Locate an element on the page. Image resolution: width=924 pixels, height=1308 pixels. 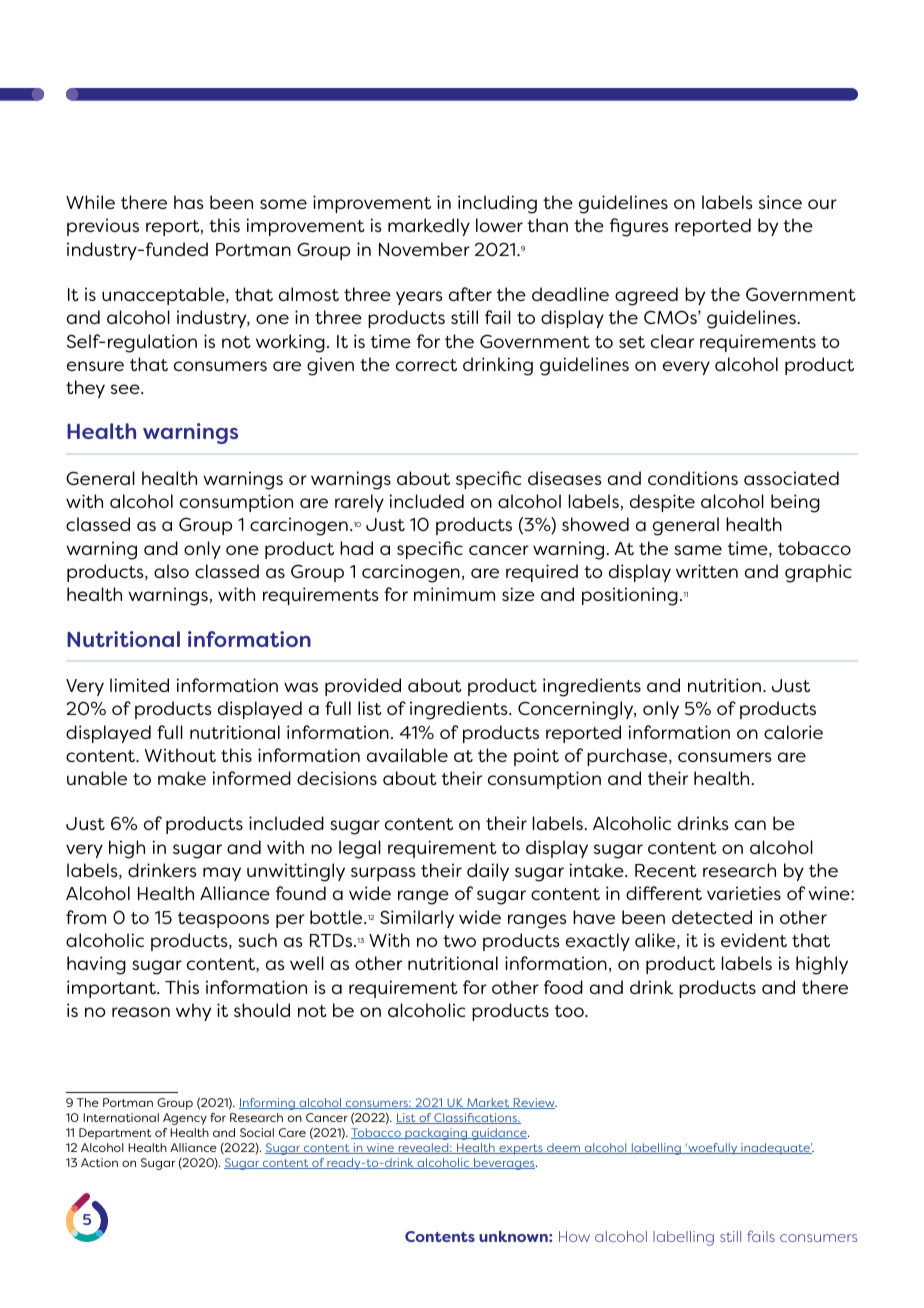
since is located at coordinates (780, 202).
